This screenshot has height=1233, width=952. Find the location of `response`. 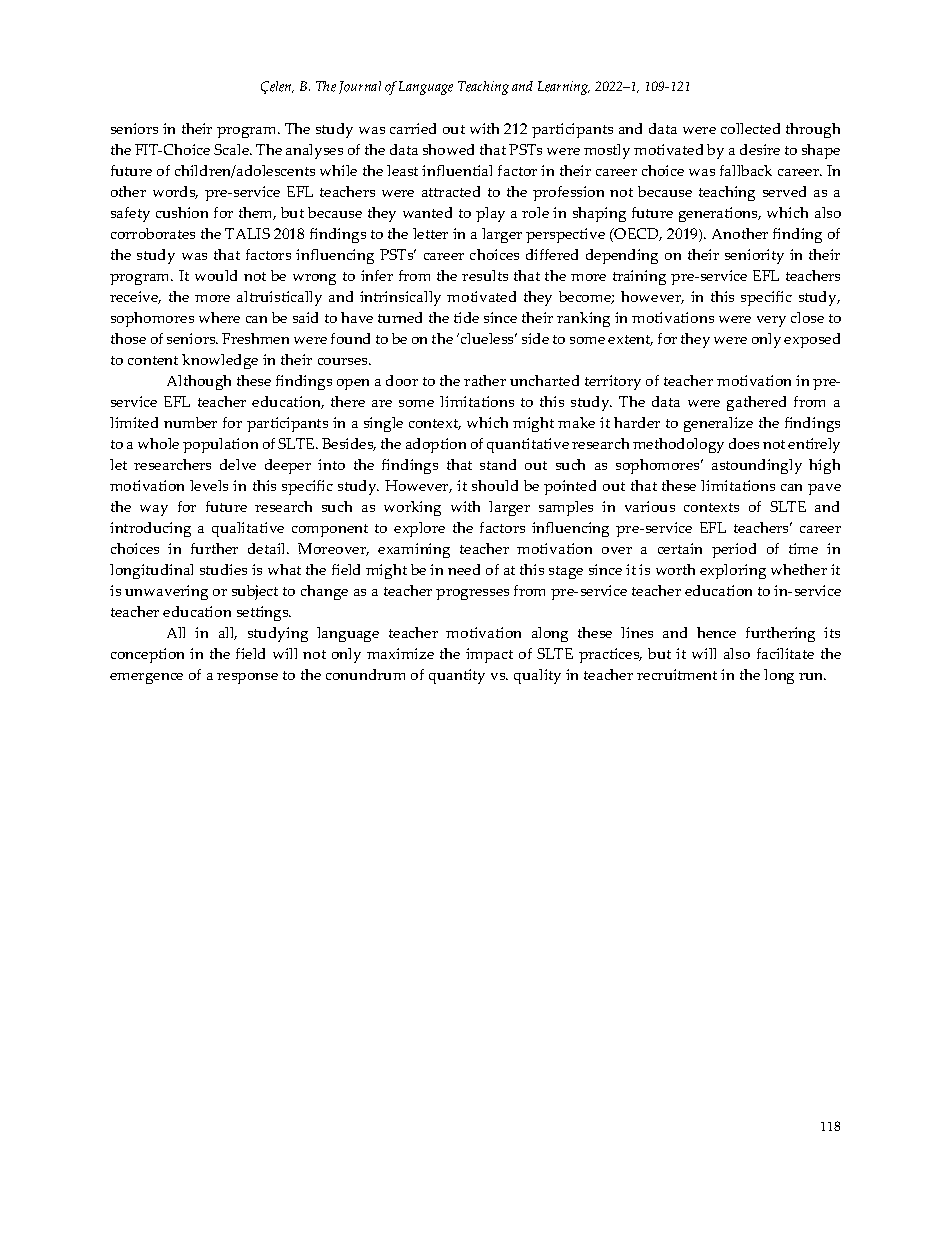

response is located at coordinates (247, 678).
